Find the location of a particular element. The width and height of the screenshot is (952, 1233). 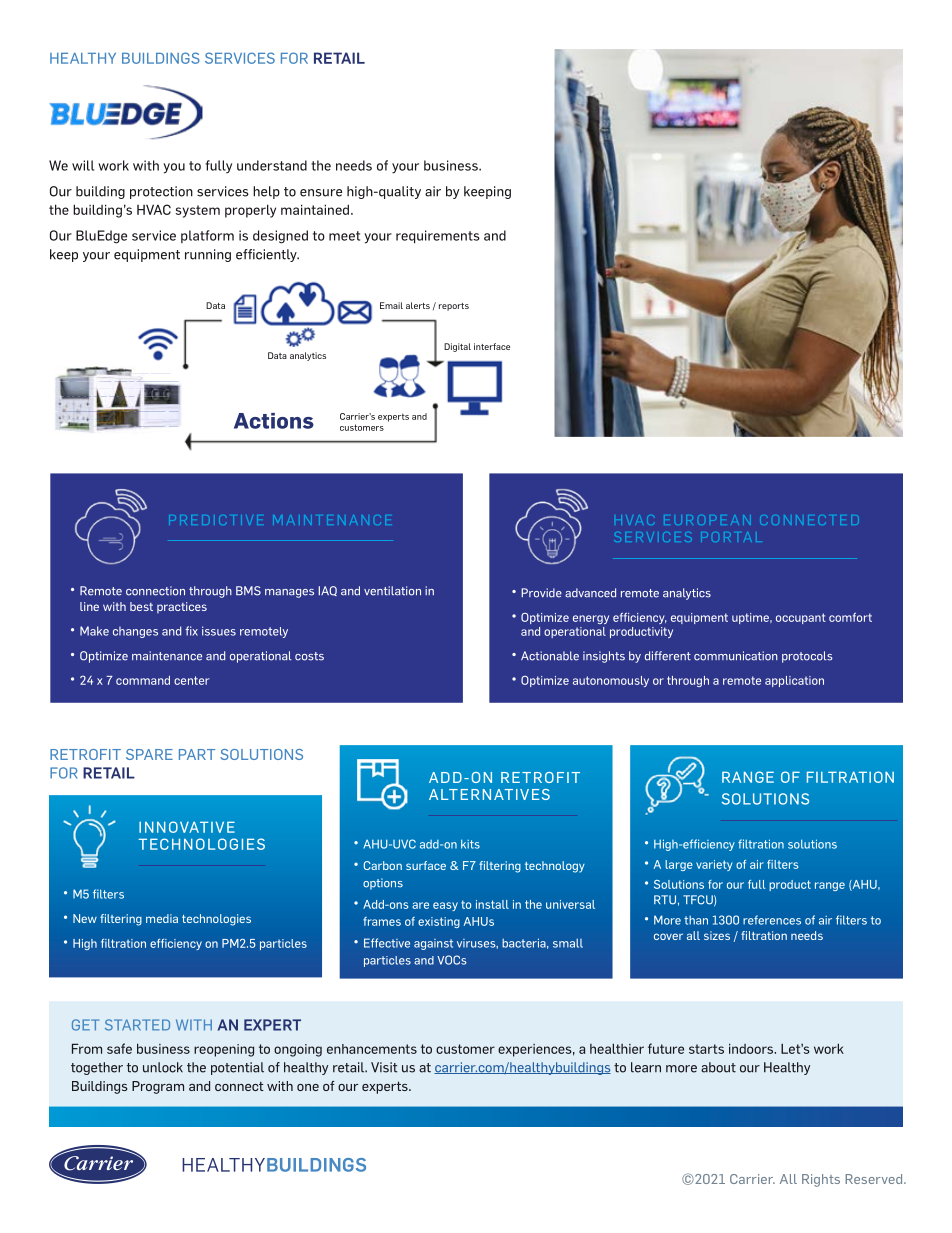

INNOVATIVE is located at coordinates (187, 827).
